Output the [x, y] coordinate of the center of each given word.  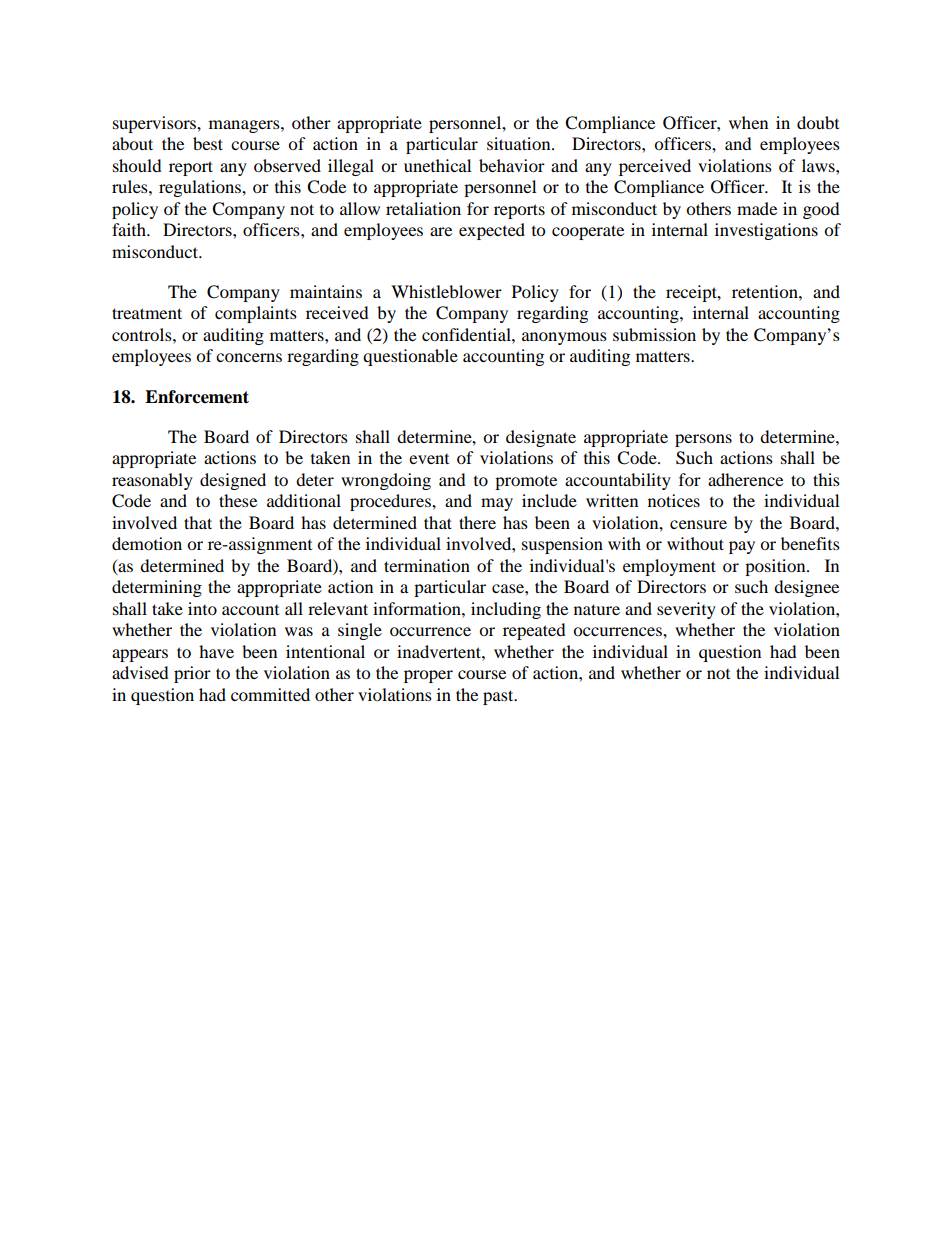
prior [192, 674]
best [208, 143]
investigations [766, 231]
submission [654, 334]
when [748, 122]
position [776, 567]
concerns [249, 357]
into [202, 608]
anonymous [564, 338]
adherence [745, 479]
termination [427, 565]
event [429, 459]
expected [492, 231]
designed [233, 481]
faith [130, 229]
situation [520, 143]
